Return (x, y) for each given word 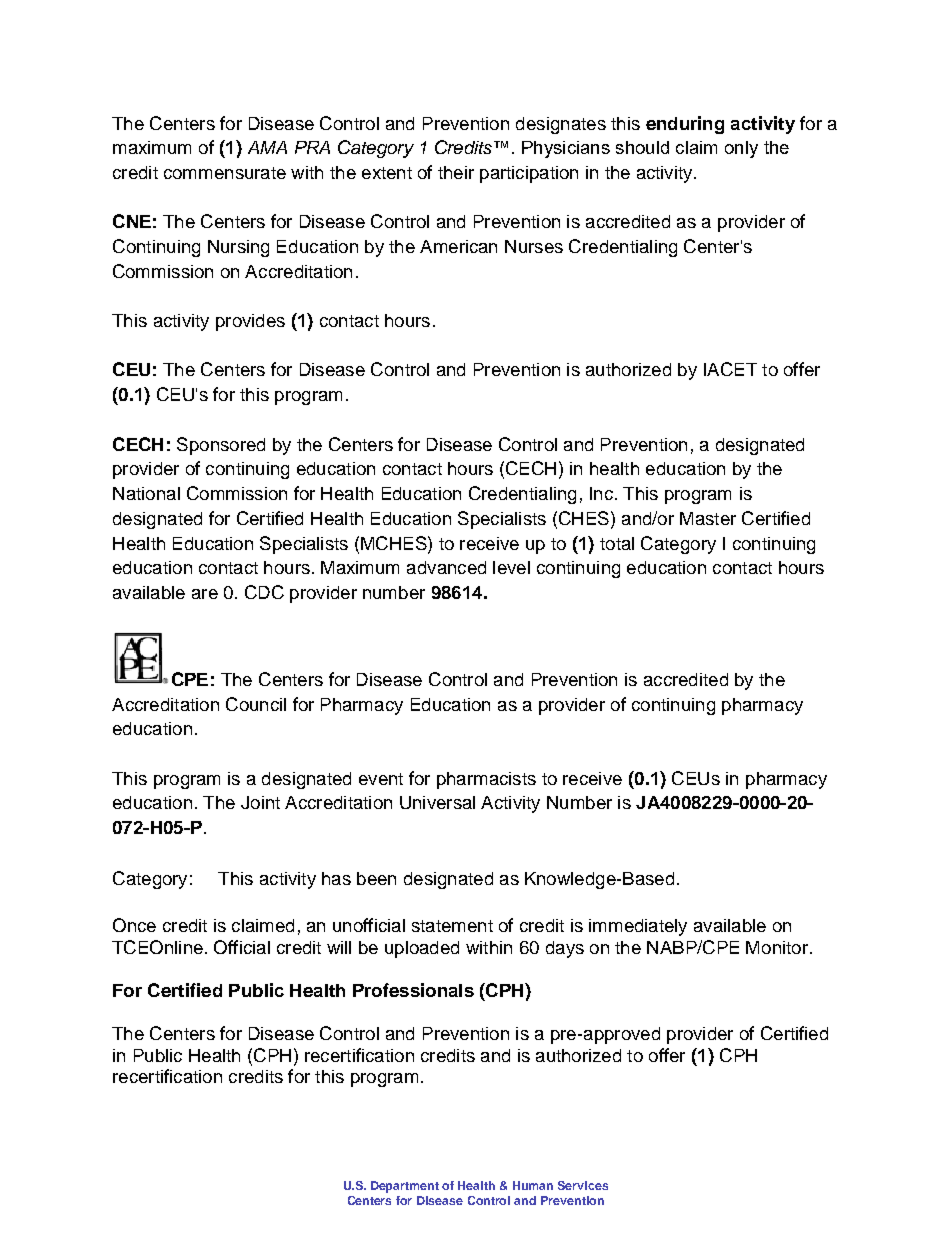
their (456, 172)
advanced (446, 567)
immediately (638, 927)
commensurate (225, 173)
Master (708, 518)
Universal (437, 802)
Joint (260, 802)
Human (533, 1185)
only (741, 149)
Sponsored (221, 446)
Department (405, 1187)
